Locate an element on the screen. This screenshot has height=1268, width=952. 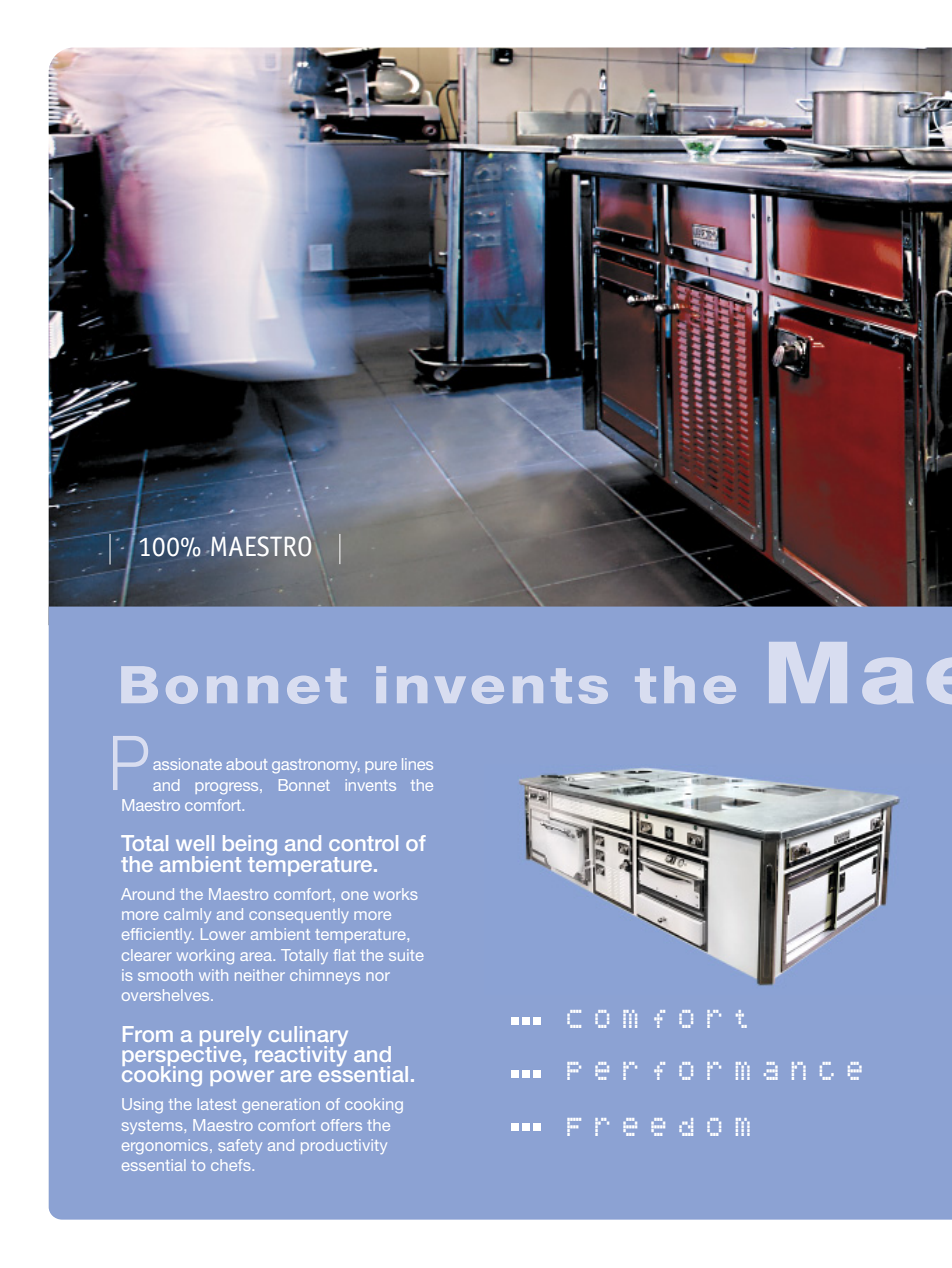
suite is located at coordinates (406, 955).
